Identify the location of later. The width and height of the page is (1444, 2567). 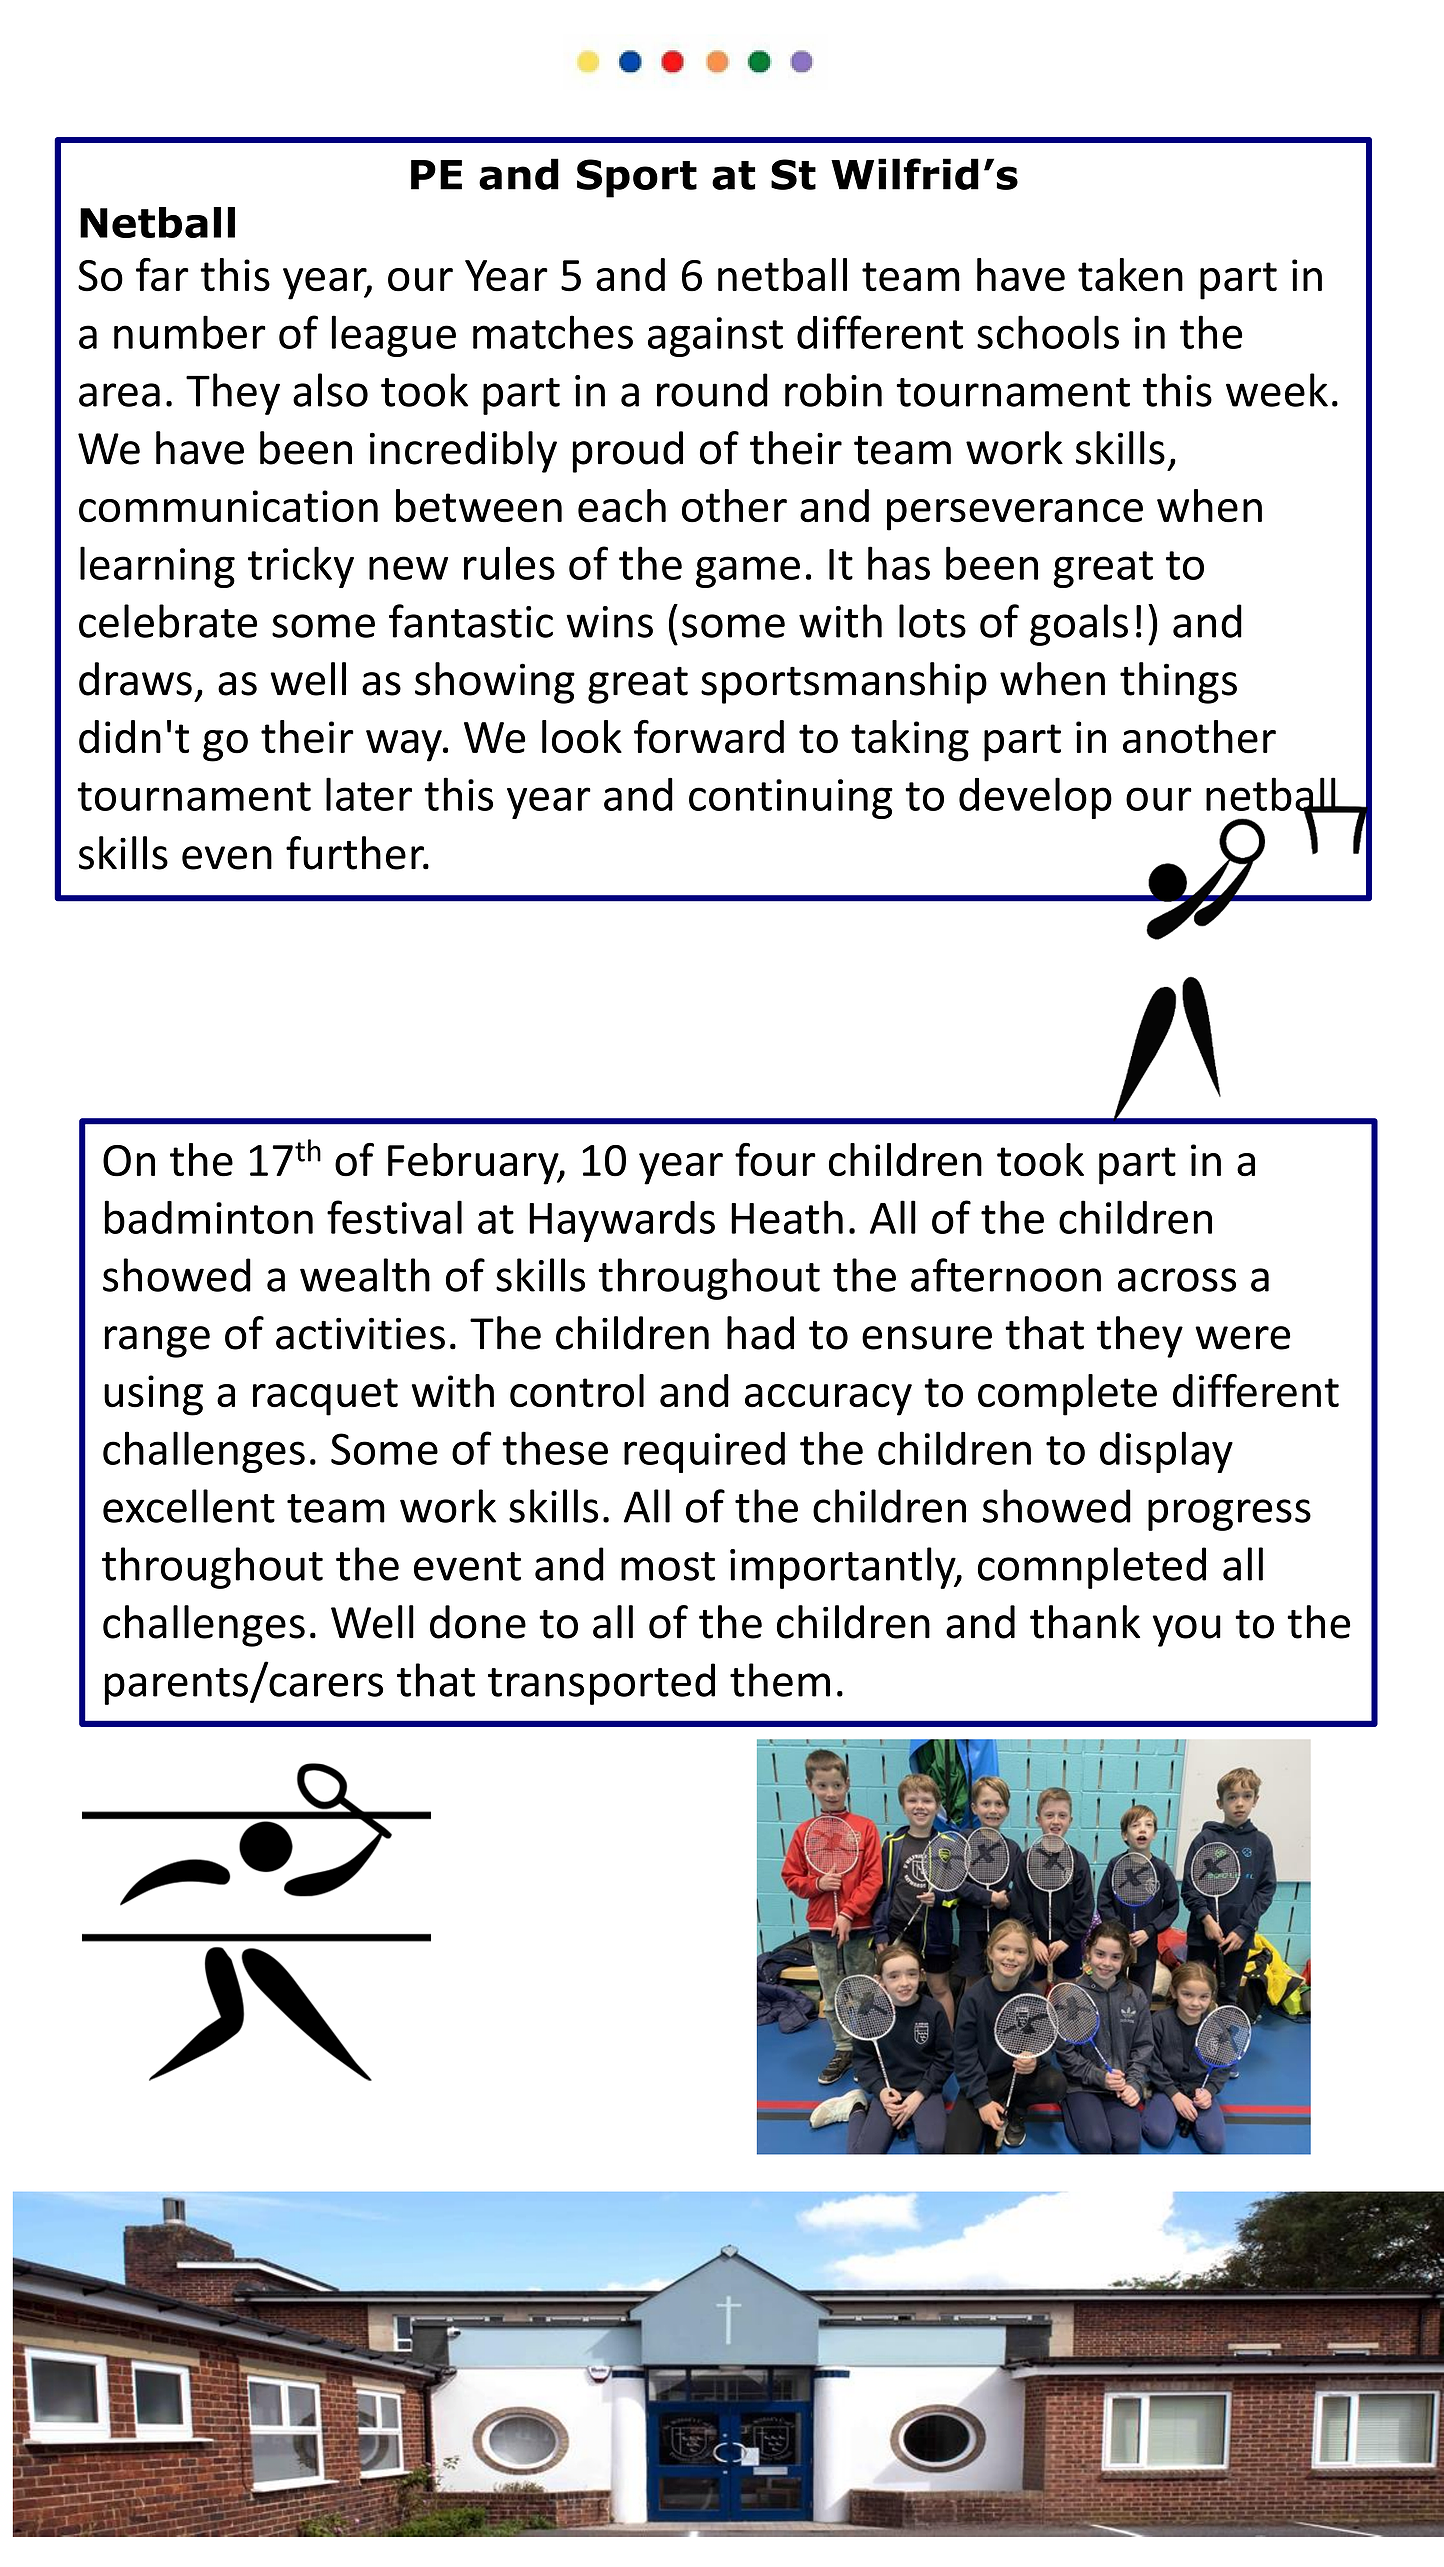
(369, 794).
